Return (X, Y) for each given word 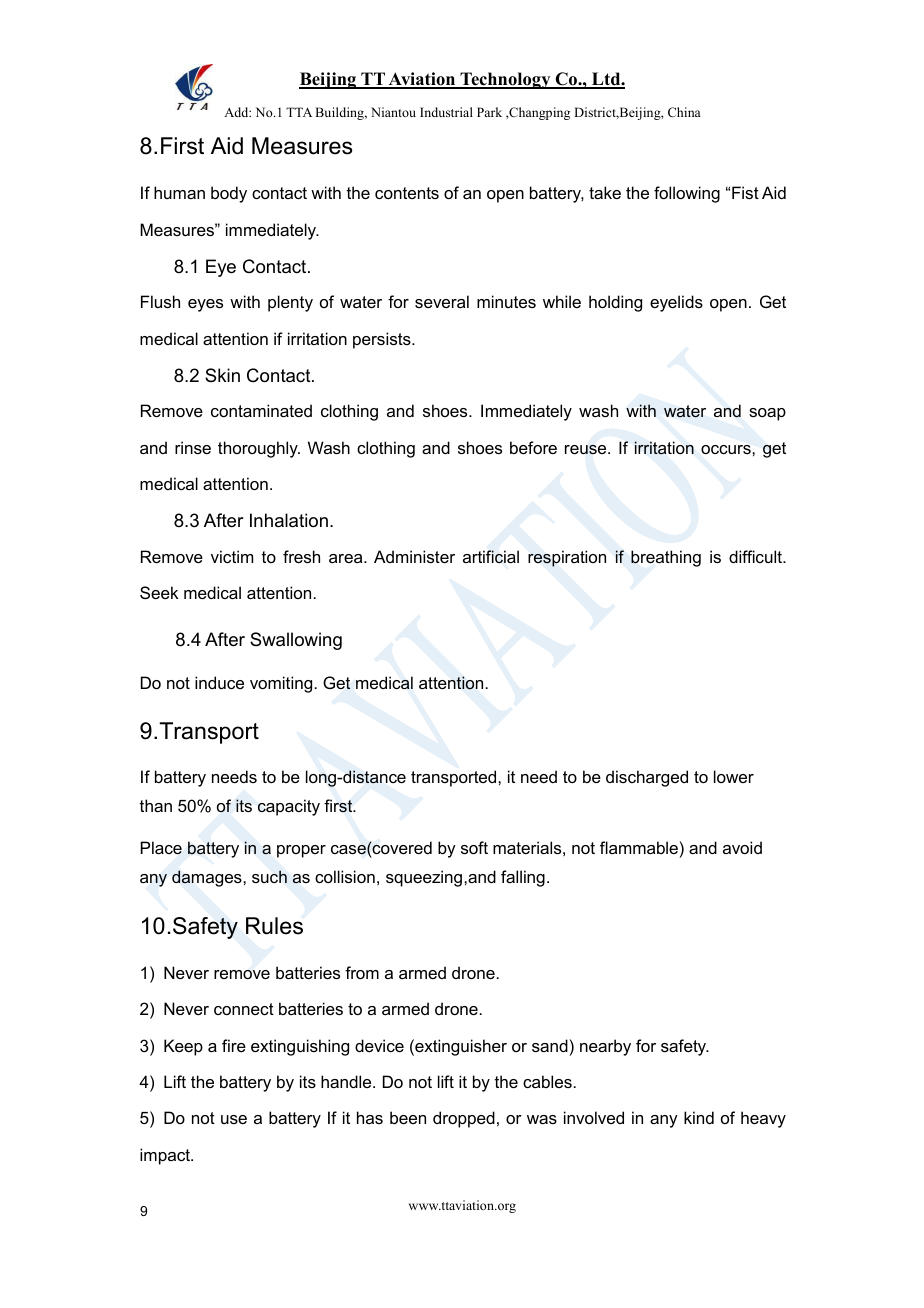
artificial (491, 556)
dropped (464, 1119)
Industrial (446, 112)
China (684, 112)
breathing (666, 558)
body (229, 194)
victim (232, 556)
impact (166, 1156)
